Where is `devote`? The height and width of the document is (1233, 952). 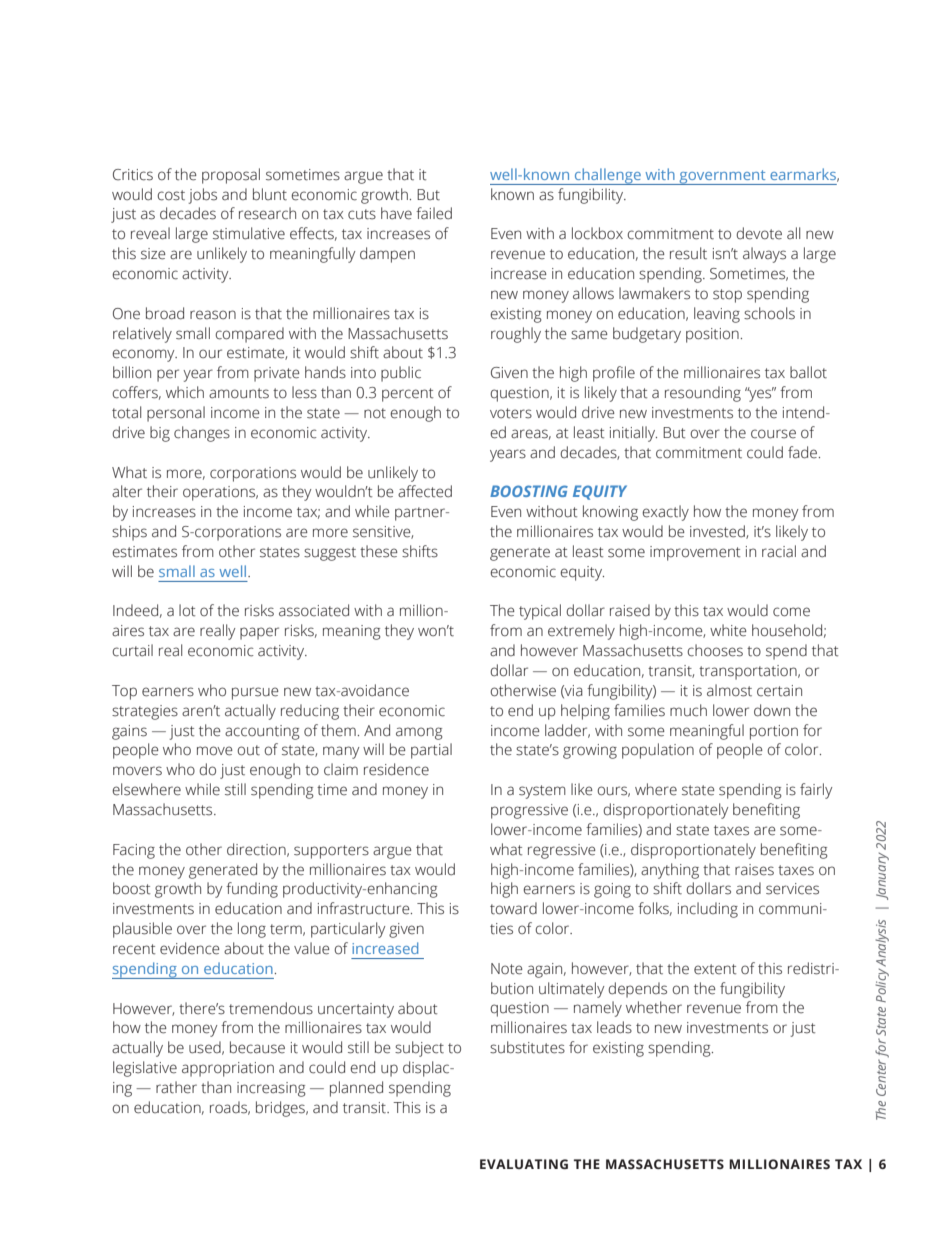 devote is located at coordinates (759, 233).
